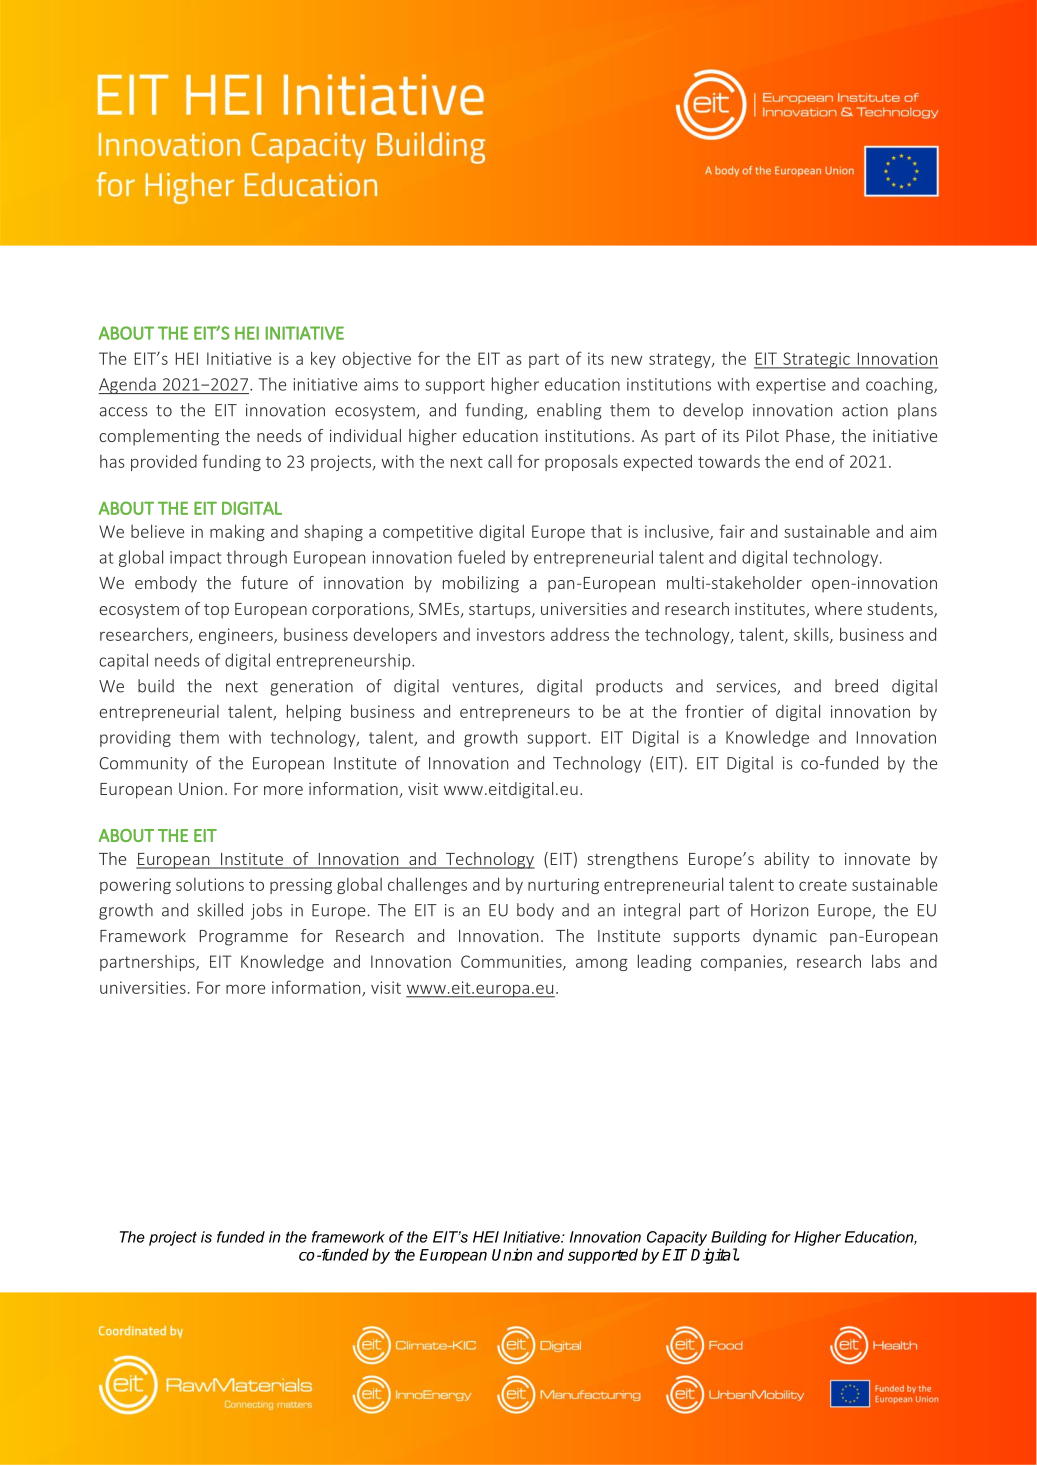 This page has width=1037, height=1466. I want to click on enabling, so click(569, 411).
